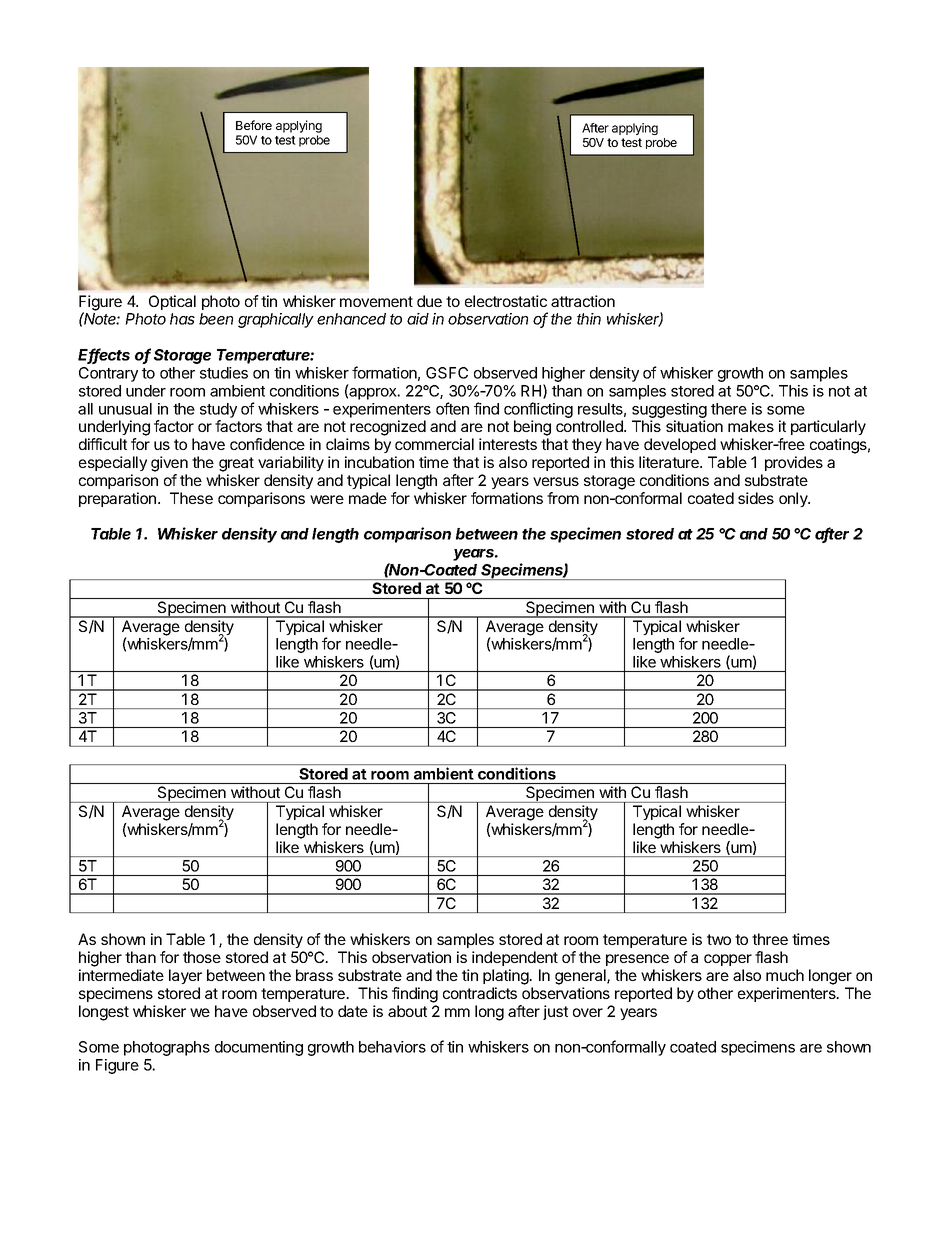 This document has width=952, height=1233. I want to click on those, so click(202, 957).
